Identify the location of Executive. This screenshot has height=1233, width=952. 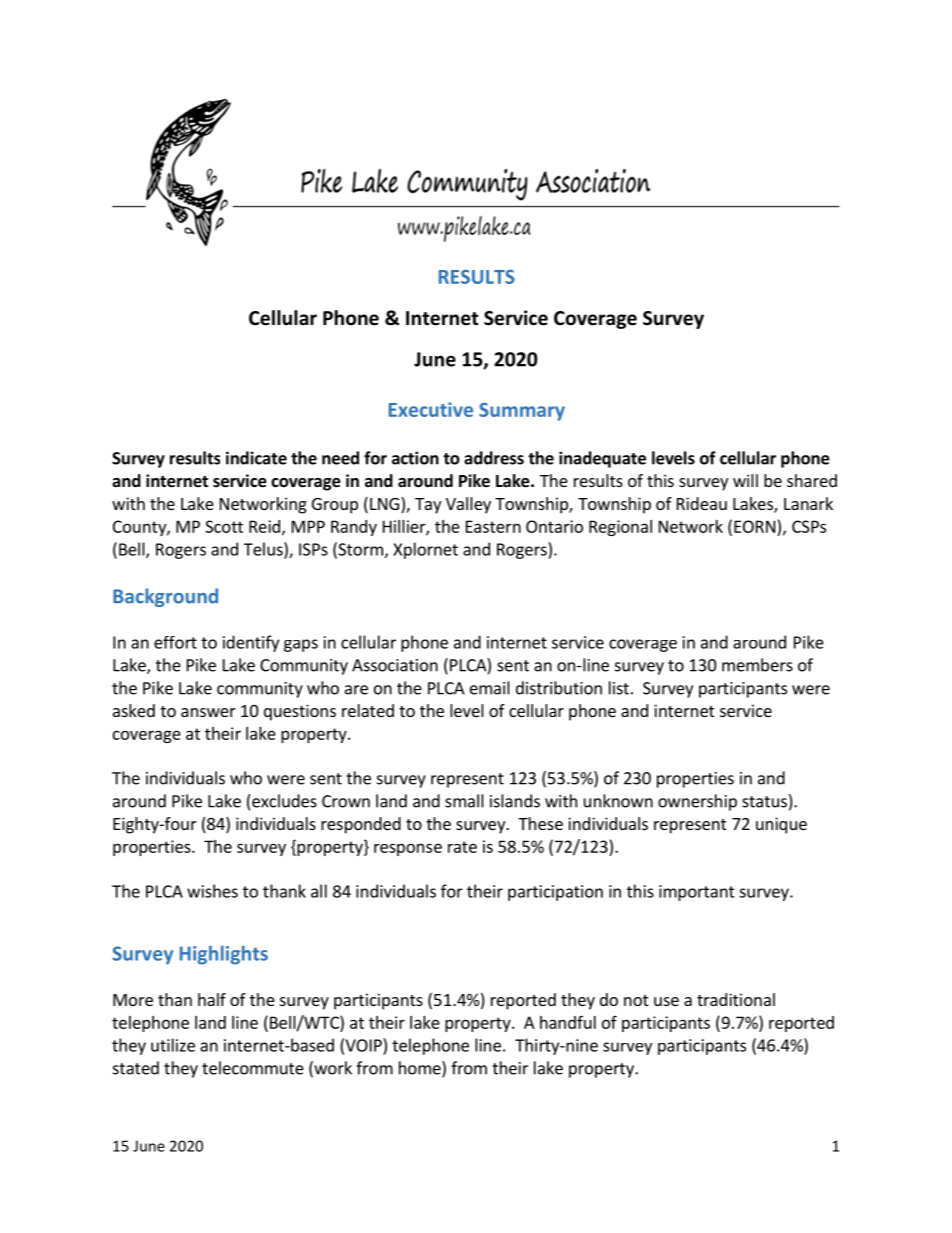
(431, 409).
